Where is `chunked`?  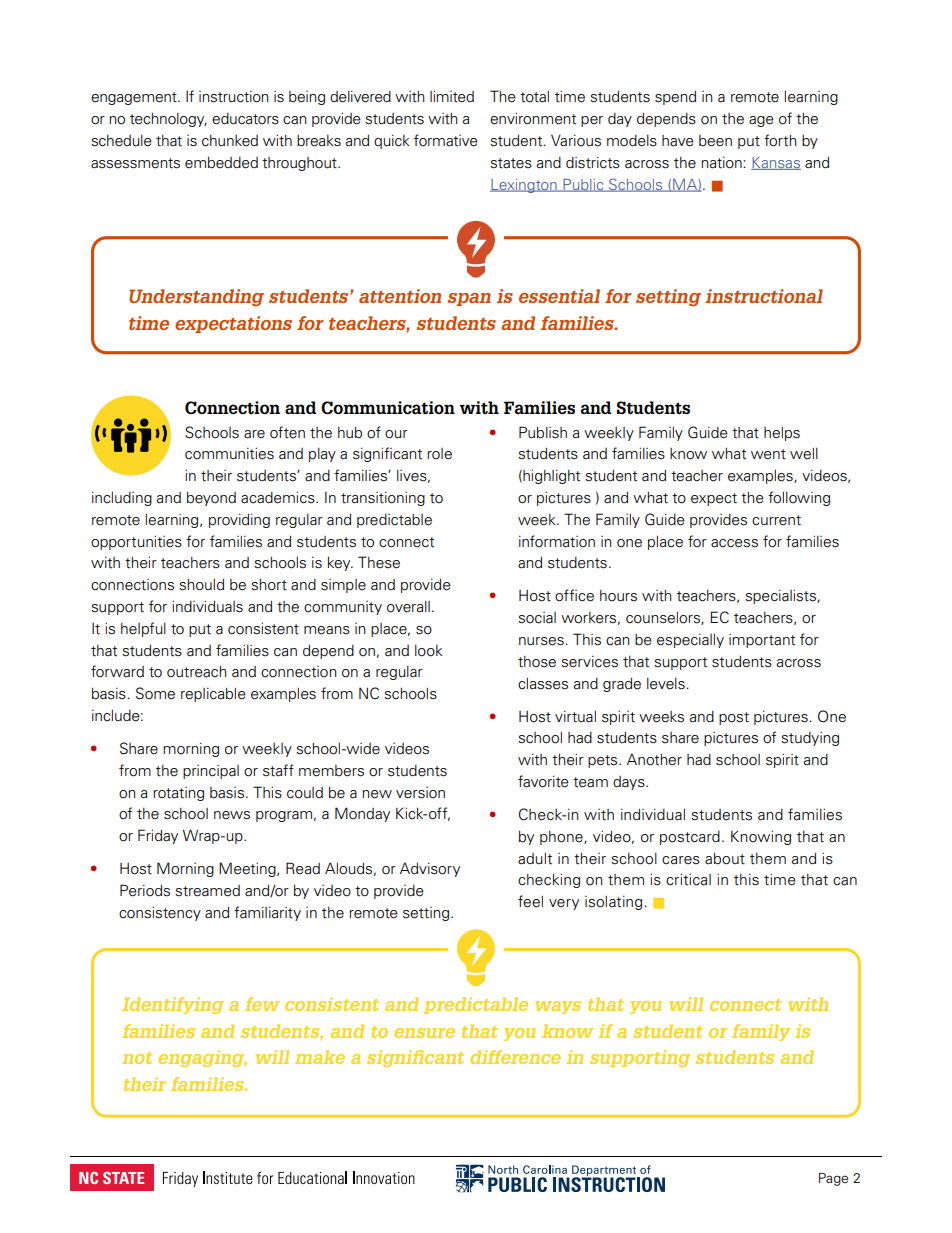
chunked is located at coordinates (230, 141).
